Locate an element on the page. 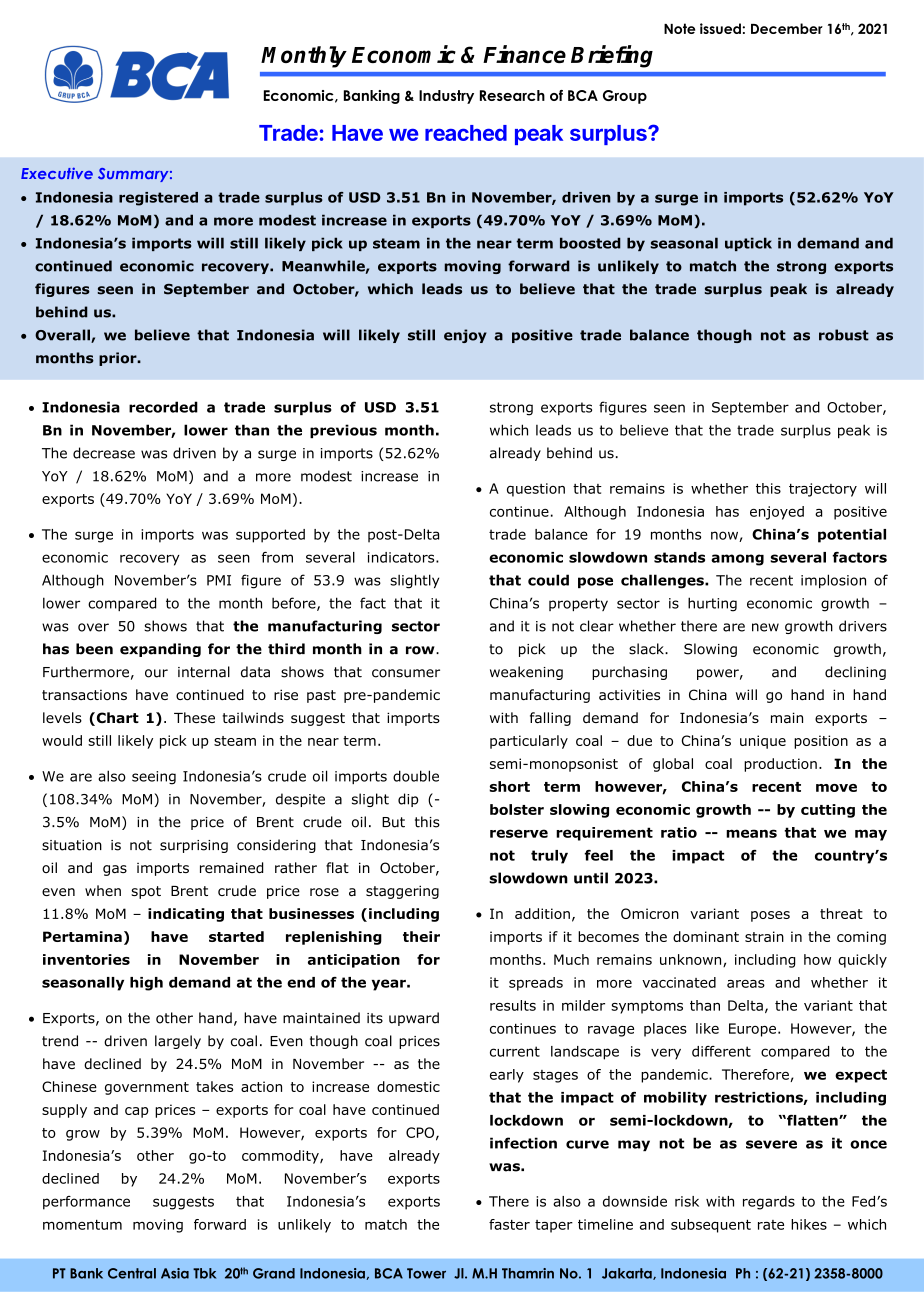  expanding is located at coordinates (160, 650).
